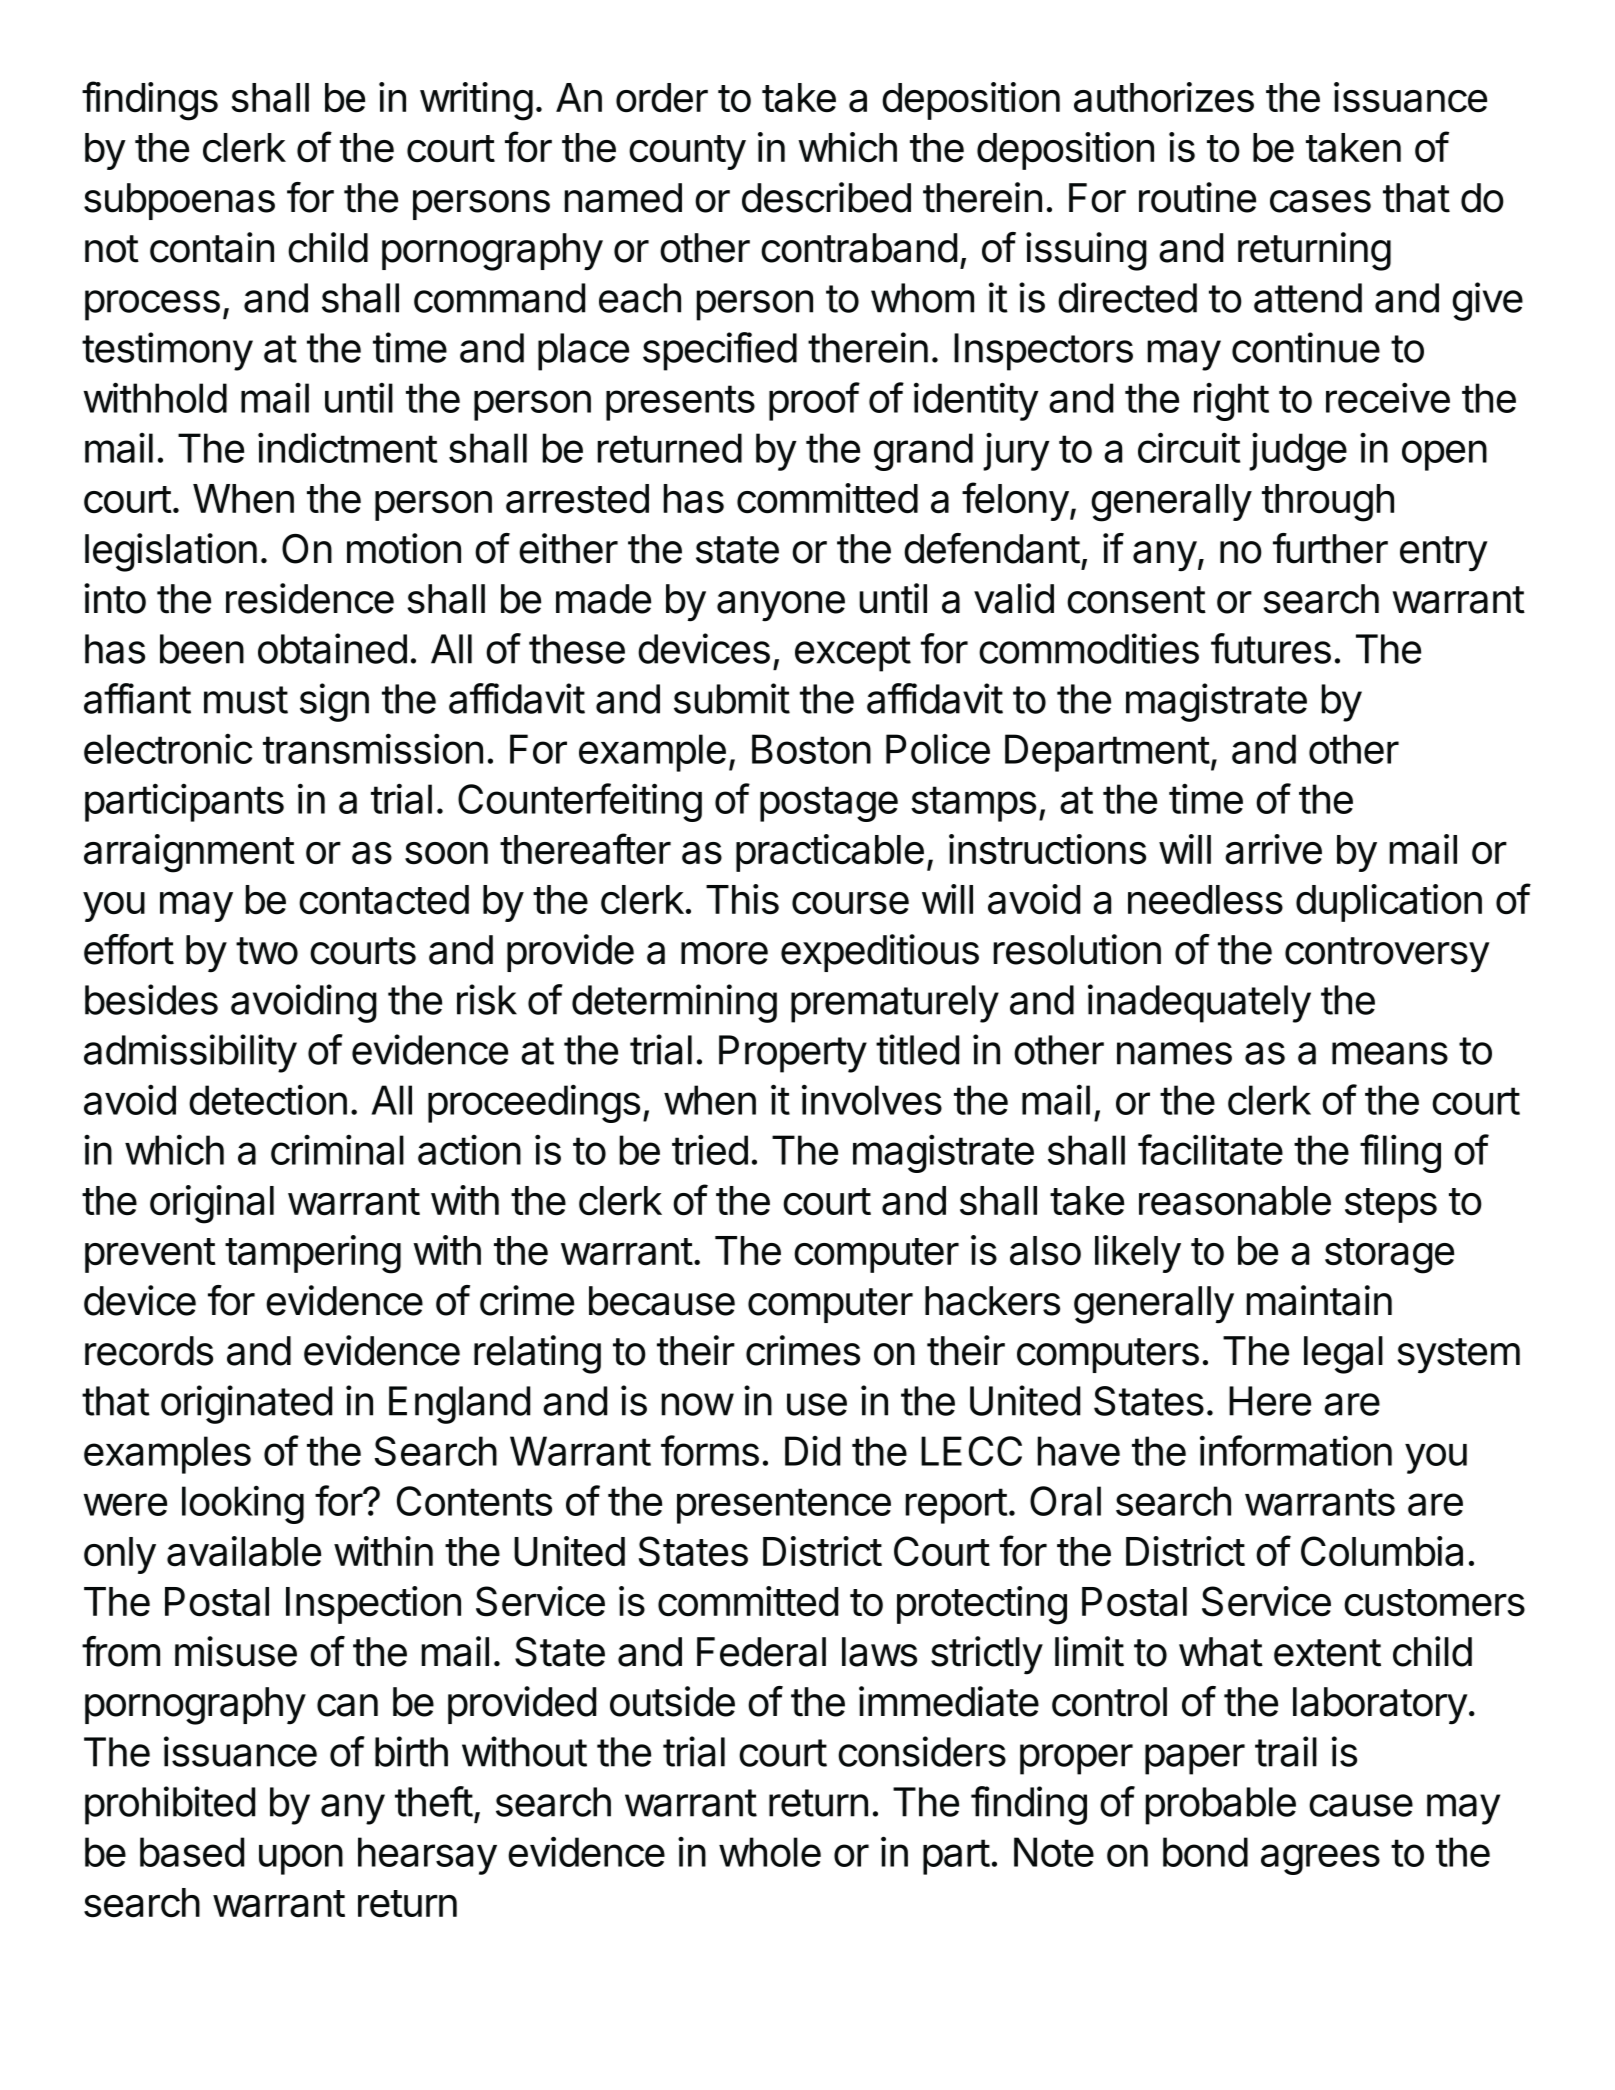 The image size is (1615, 2090). I want to click on upon, so click(301, 1859).
